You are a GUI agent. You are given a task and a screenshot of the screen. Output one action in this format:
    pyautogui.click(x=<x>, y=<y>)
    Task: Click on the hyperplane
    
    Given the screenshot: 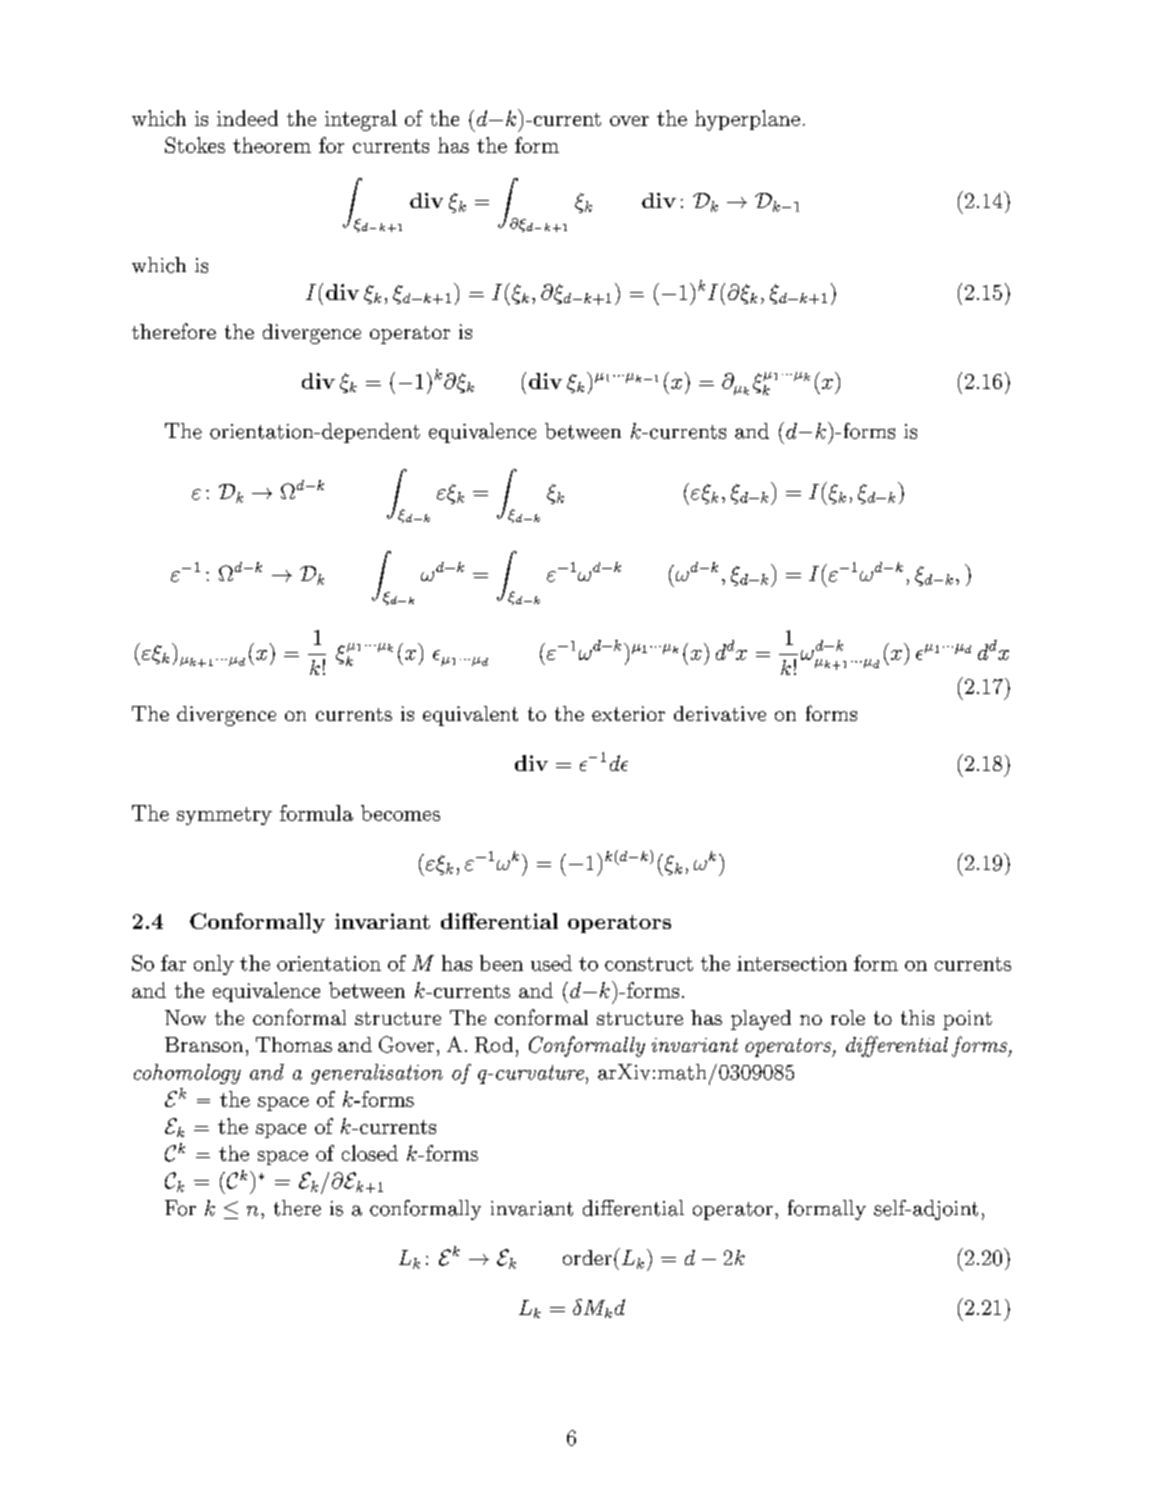 What is the action you would take?
    pyautogui.click(x=747, y=120)
